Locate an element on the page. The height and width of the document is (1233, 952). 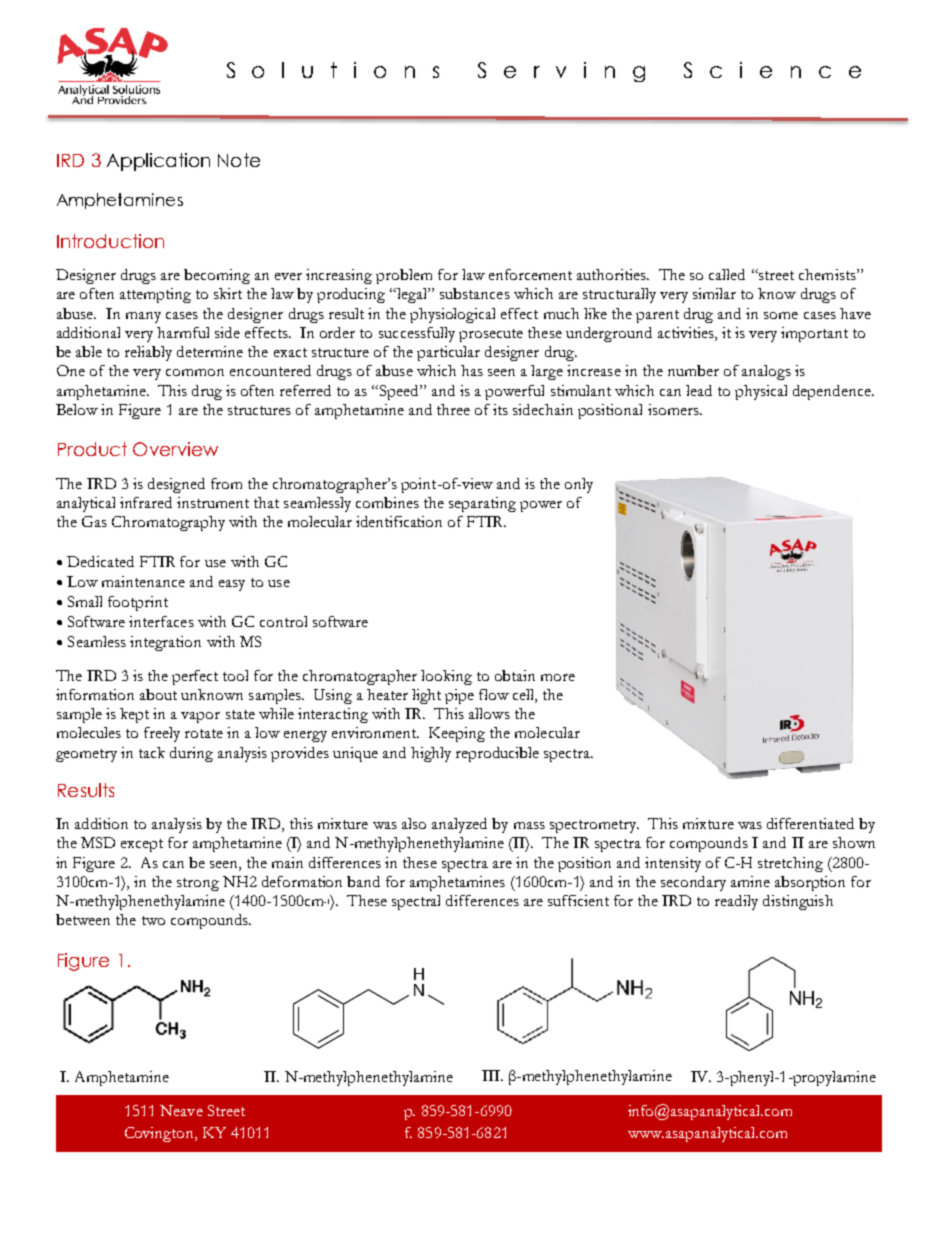
called is located at coordinates (727, 274).
